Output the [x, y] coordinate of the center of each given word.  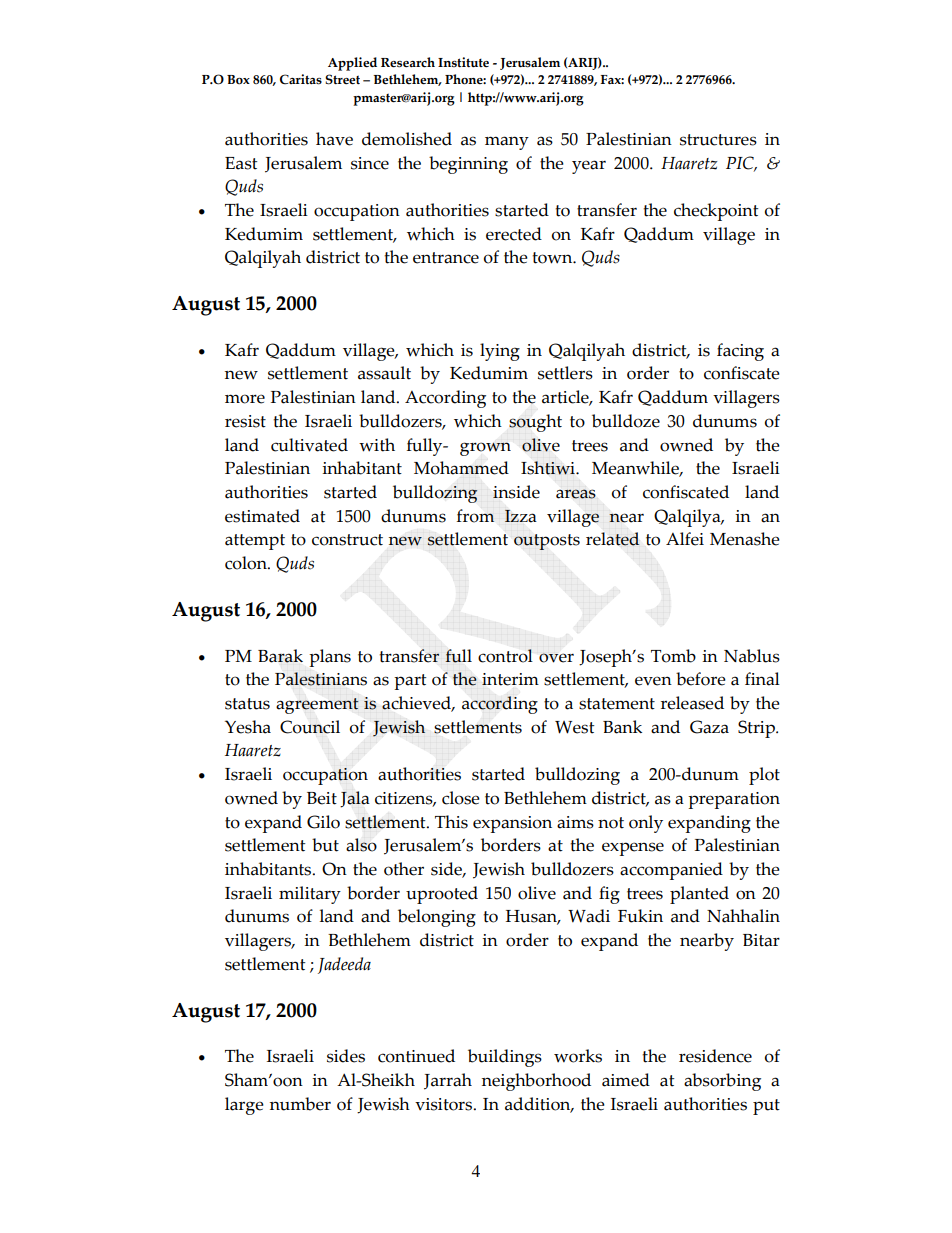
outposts [547, 542]
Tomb [673, 656]
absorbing [722, 1082]
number [300, 1104]
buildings [505, 1058]
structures [718, 140]
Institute [463, 62]
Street [342, 79]
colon [247, 563]
